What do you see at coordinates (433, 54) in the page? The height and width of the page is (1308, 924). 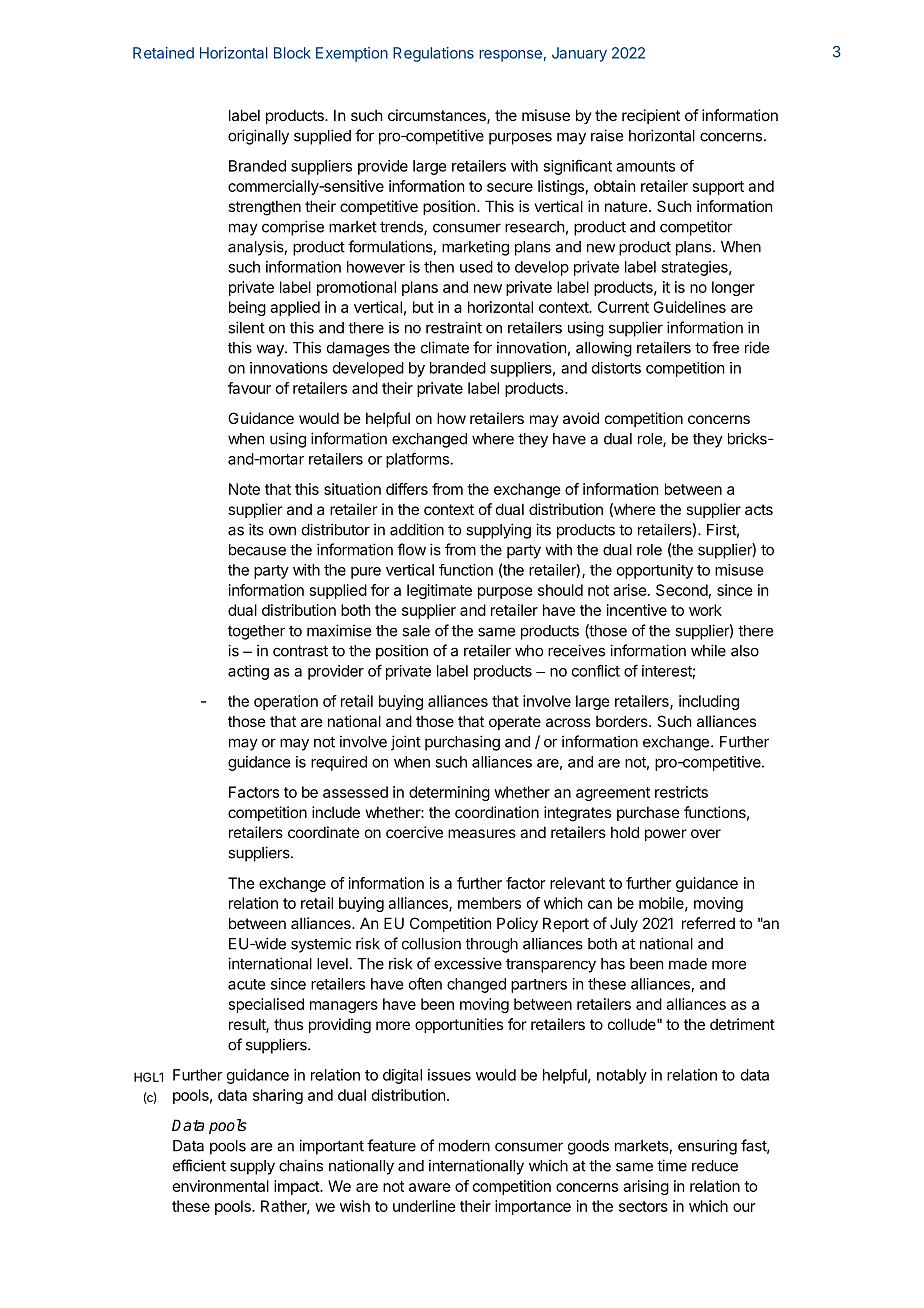 I see `Regulations` at bounding box center [433, 54].
